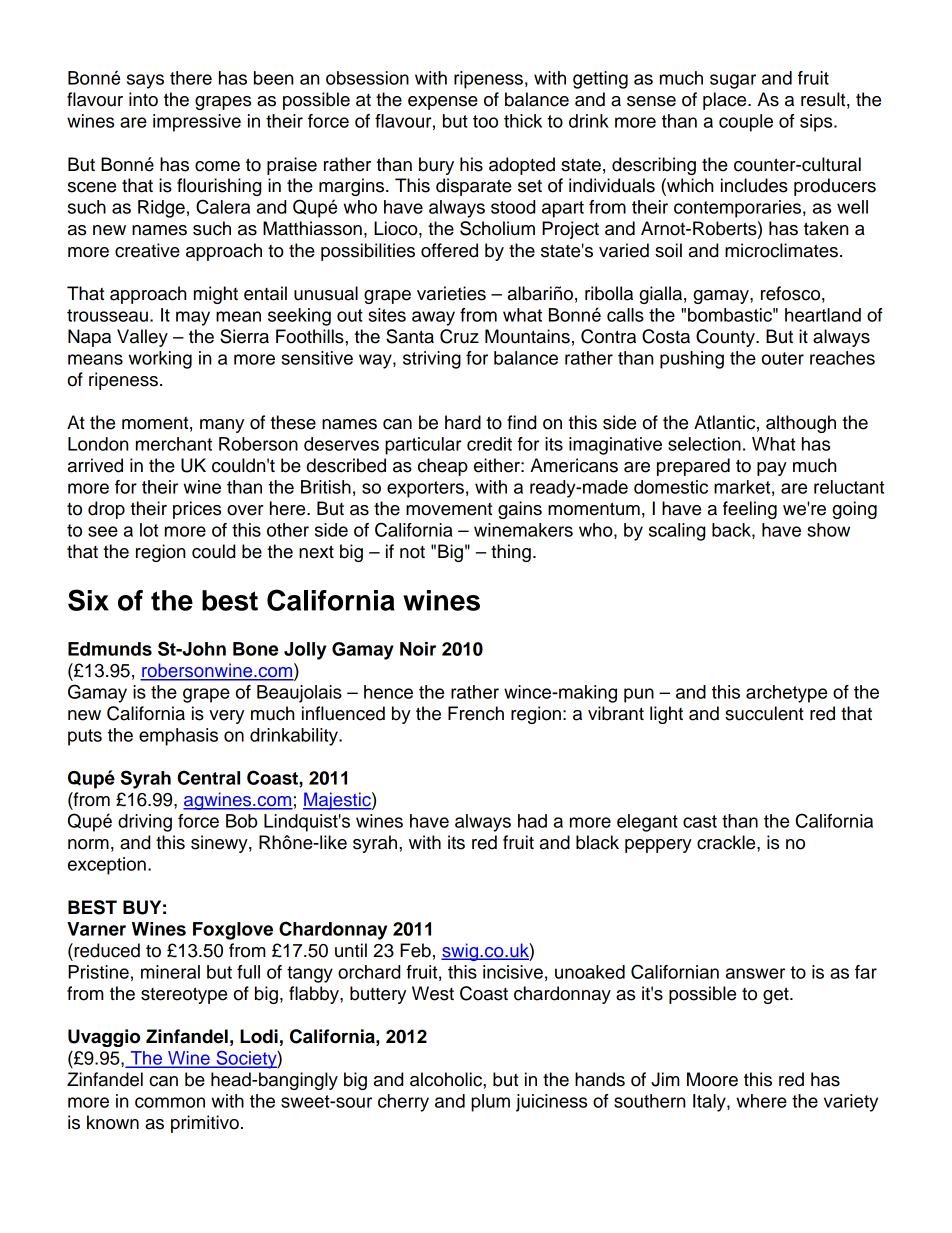 Image resolution: width=952 pixels, height=1233 pixels. I want to click on succulent, so click(764, 713).
